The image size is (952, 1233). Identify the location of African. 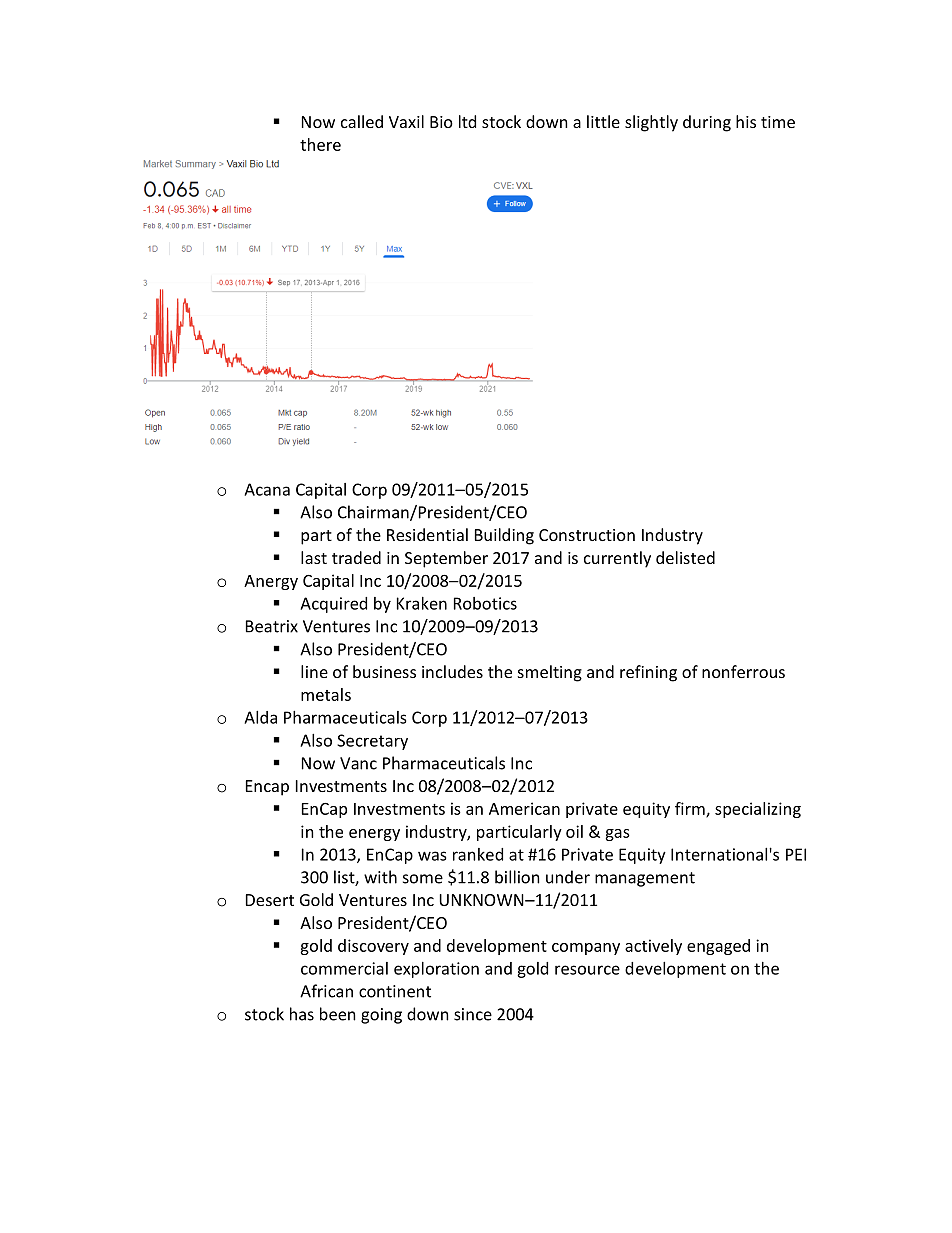
(326, 991).
